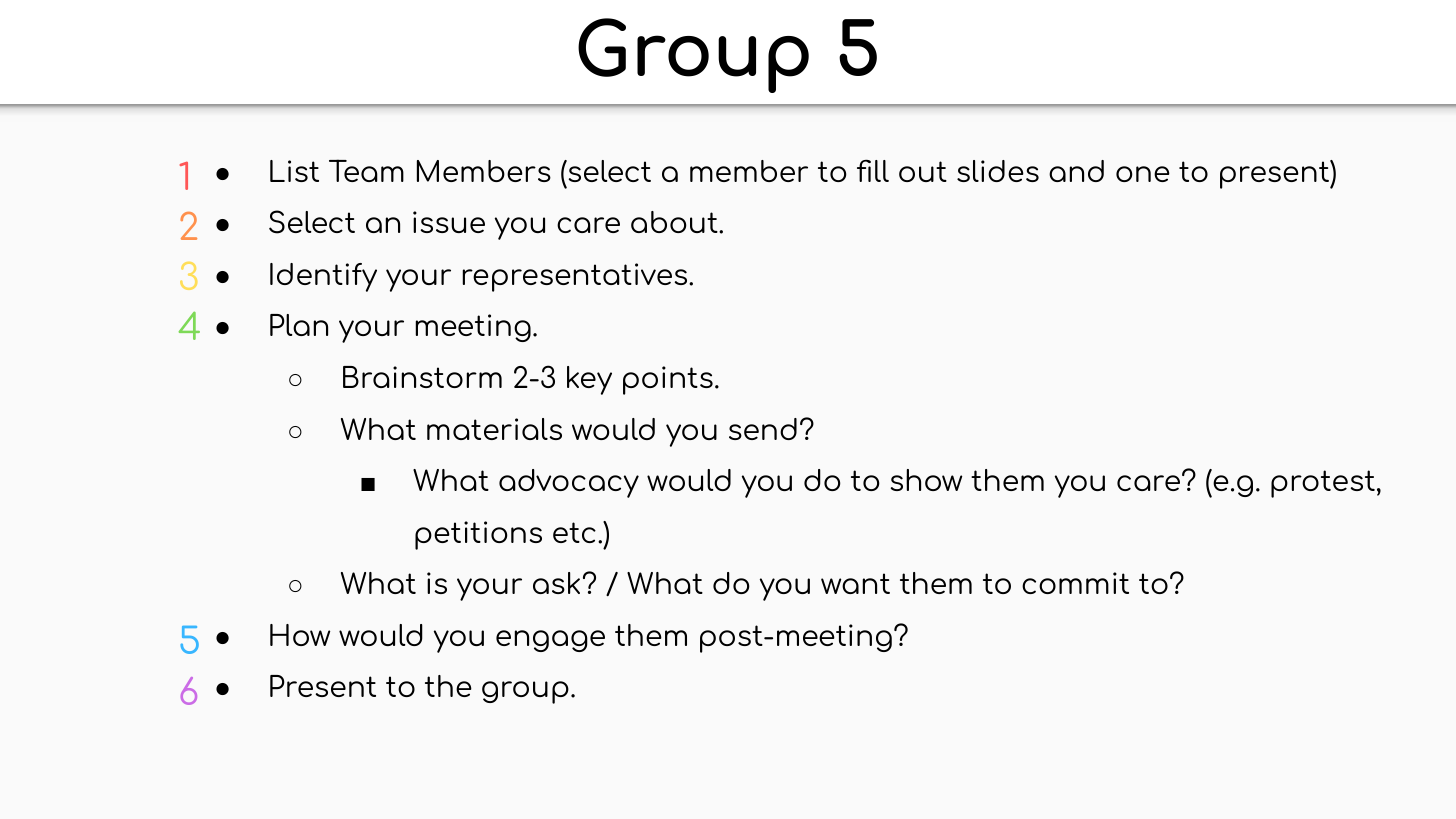  I want to click on commit, so click(1075, 583).
